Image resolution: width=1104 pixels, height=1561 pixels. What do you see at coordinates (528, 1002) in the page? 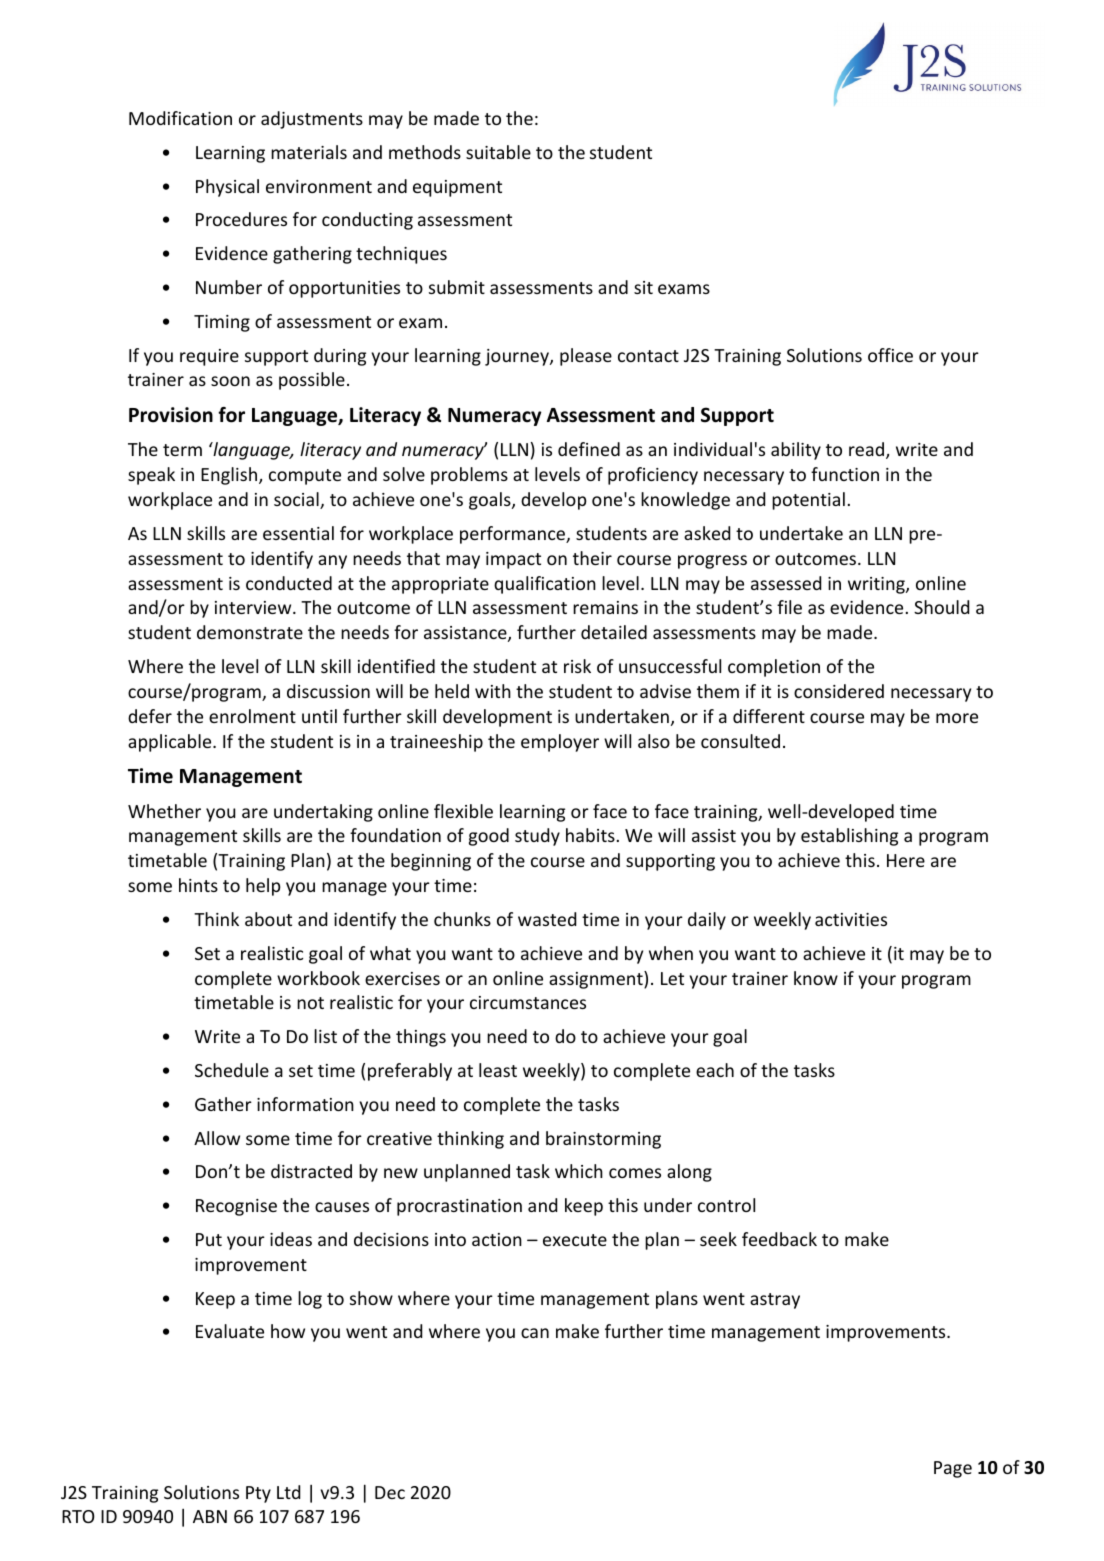
I see `circumstances` at bounding box center [528, 1002].
